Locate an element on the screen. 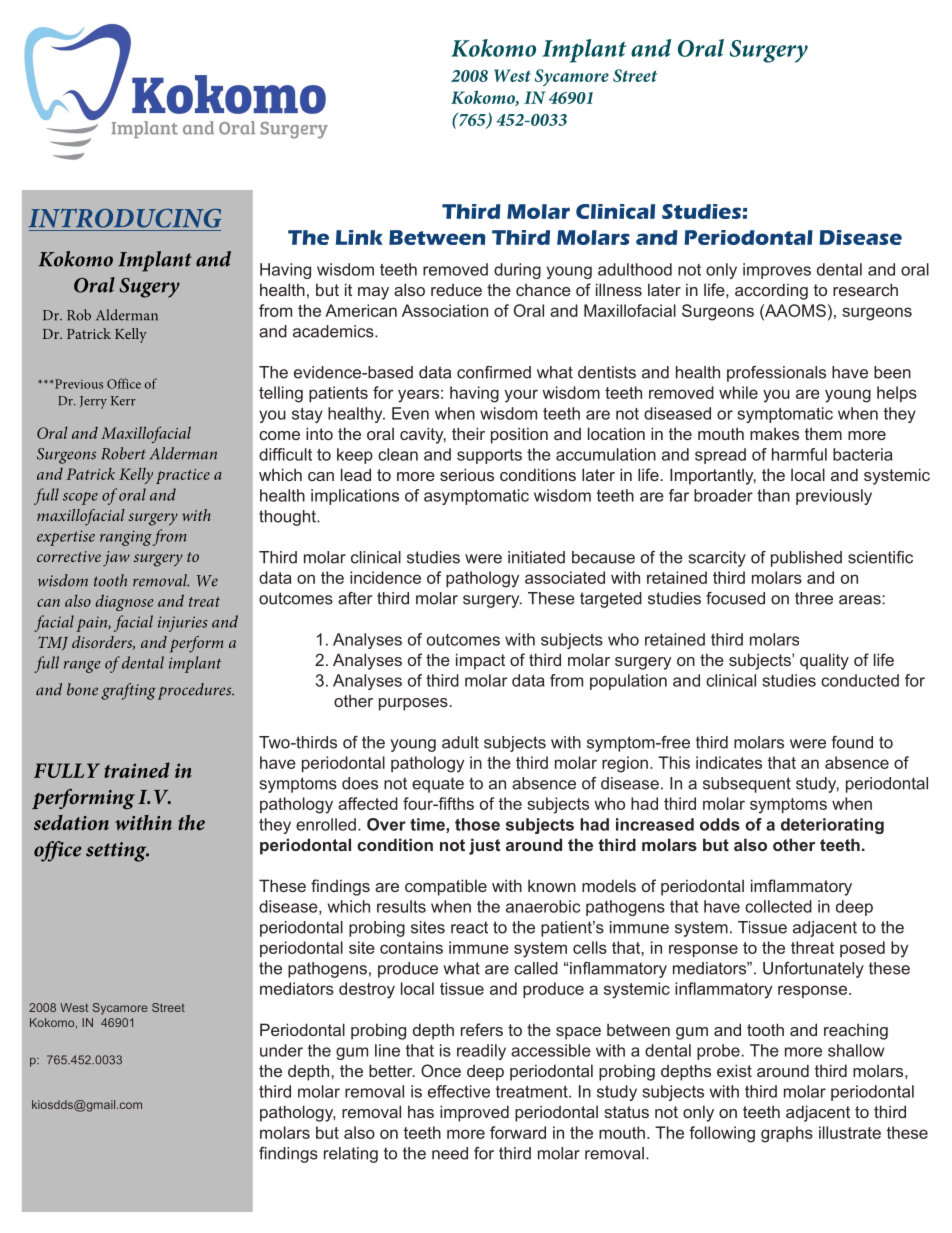 This screenshot has height=1233, width=952. impact is located at coordinates (480, 661).
